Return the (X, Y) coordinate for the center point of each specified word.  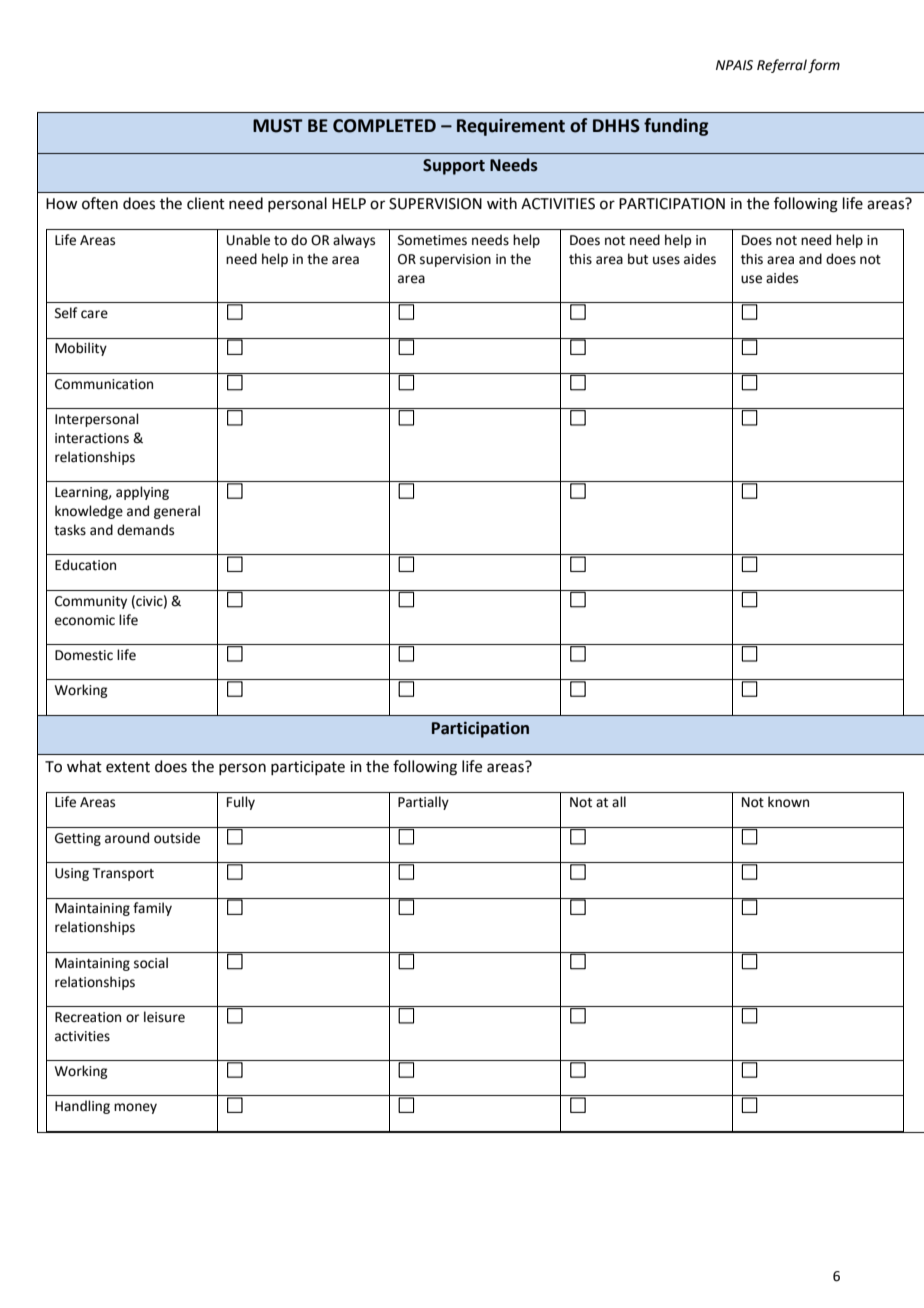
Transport (123, 874)
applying (142, 493)
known (788, 802)
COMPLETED (384, 126)
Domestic (84, 655)
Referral (782, 66)
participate (308, 768)
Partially (423, 803)
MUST (278, 126)
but (638, 259)
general (177, 512)
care (94, 314)
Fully (241, 803)
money (135, 1108)
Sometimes (432, 240)
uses (666, 260)
